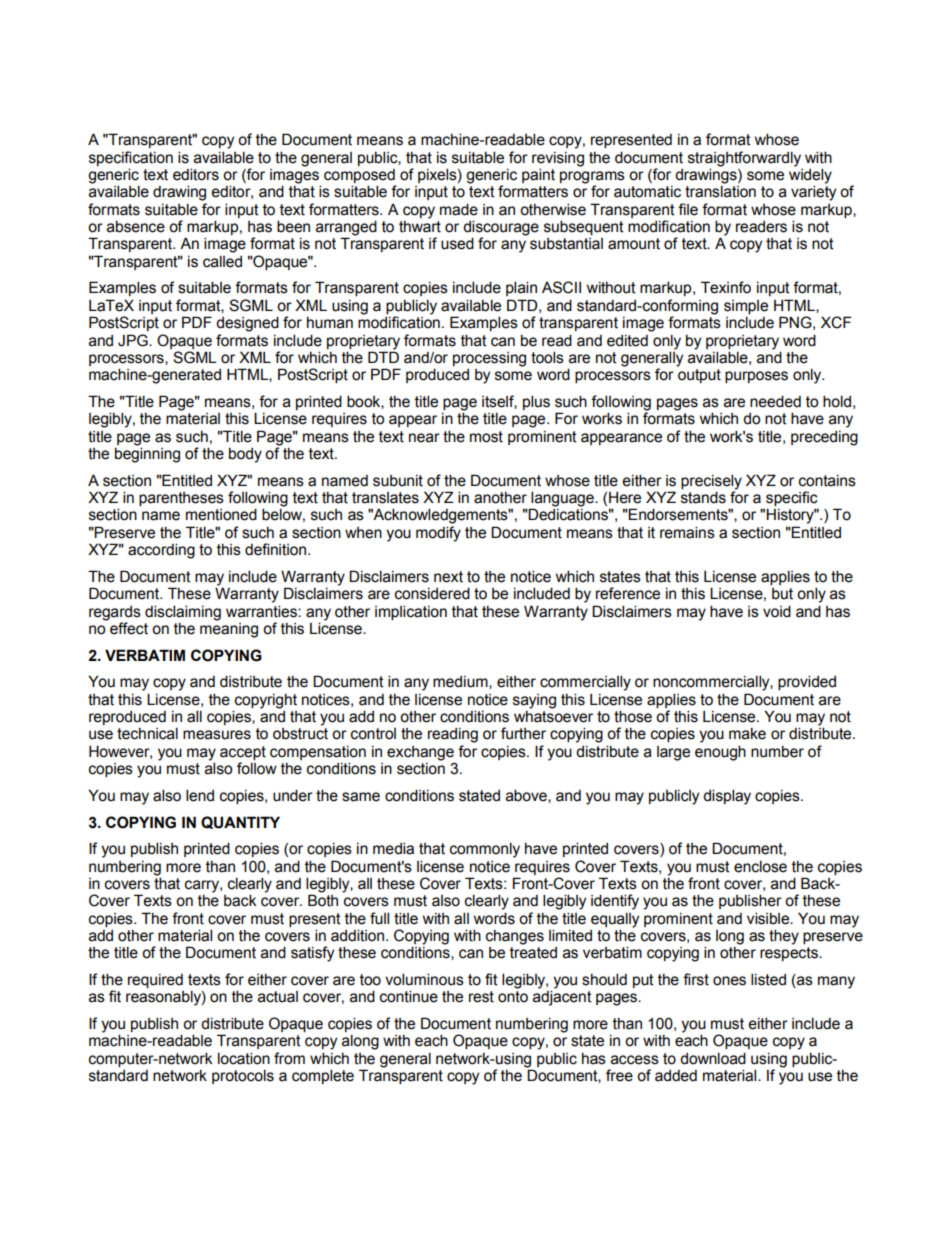 The image size is (952, 1233). What do you see at coordinates (438, 534) in the screenshot?
I see `modify` at bounding box center [438, 534].
